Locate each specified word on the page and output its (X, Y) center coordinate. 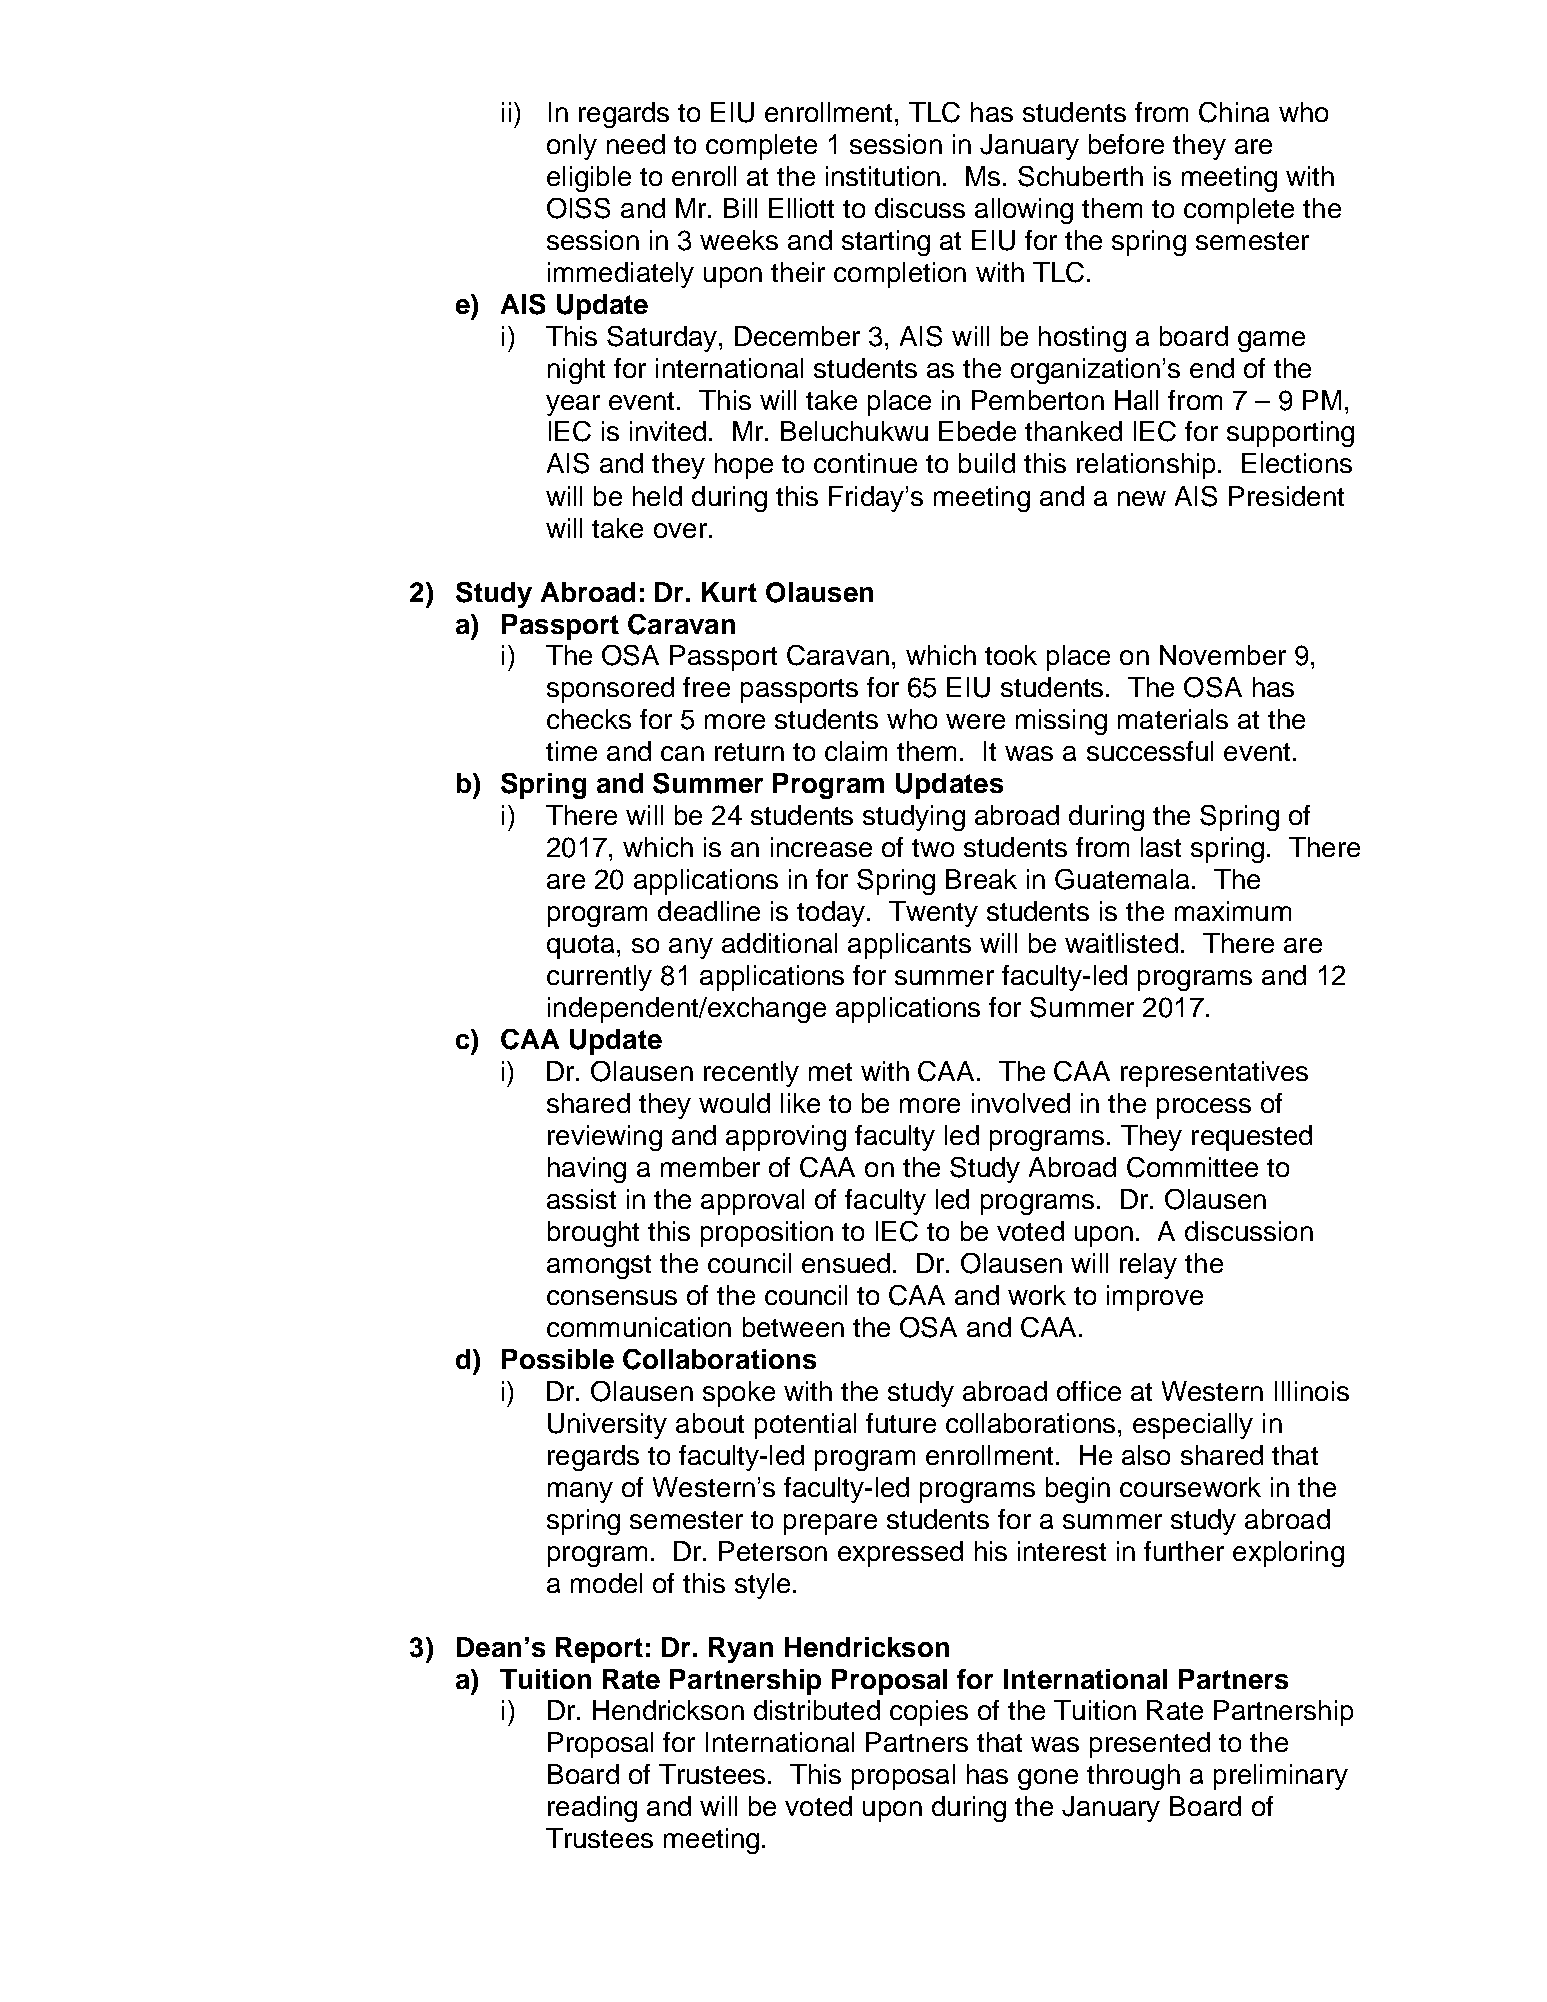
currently (599, 978)
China (1234, 112)
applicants (909, 946)
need (636, 144)
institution (883, 176)
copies (929, 1713)
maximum (1233, 911)
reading (592, 1809)
